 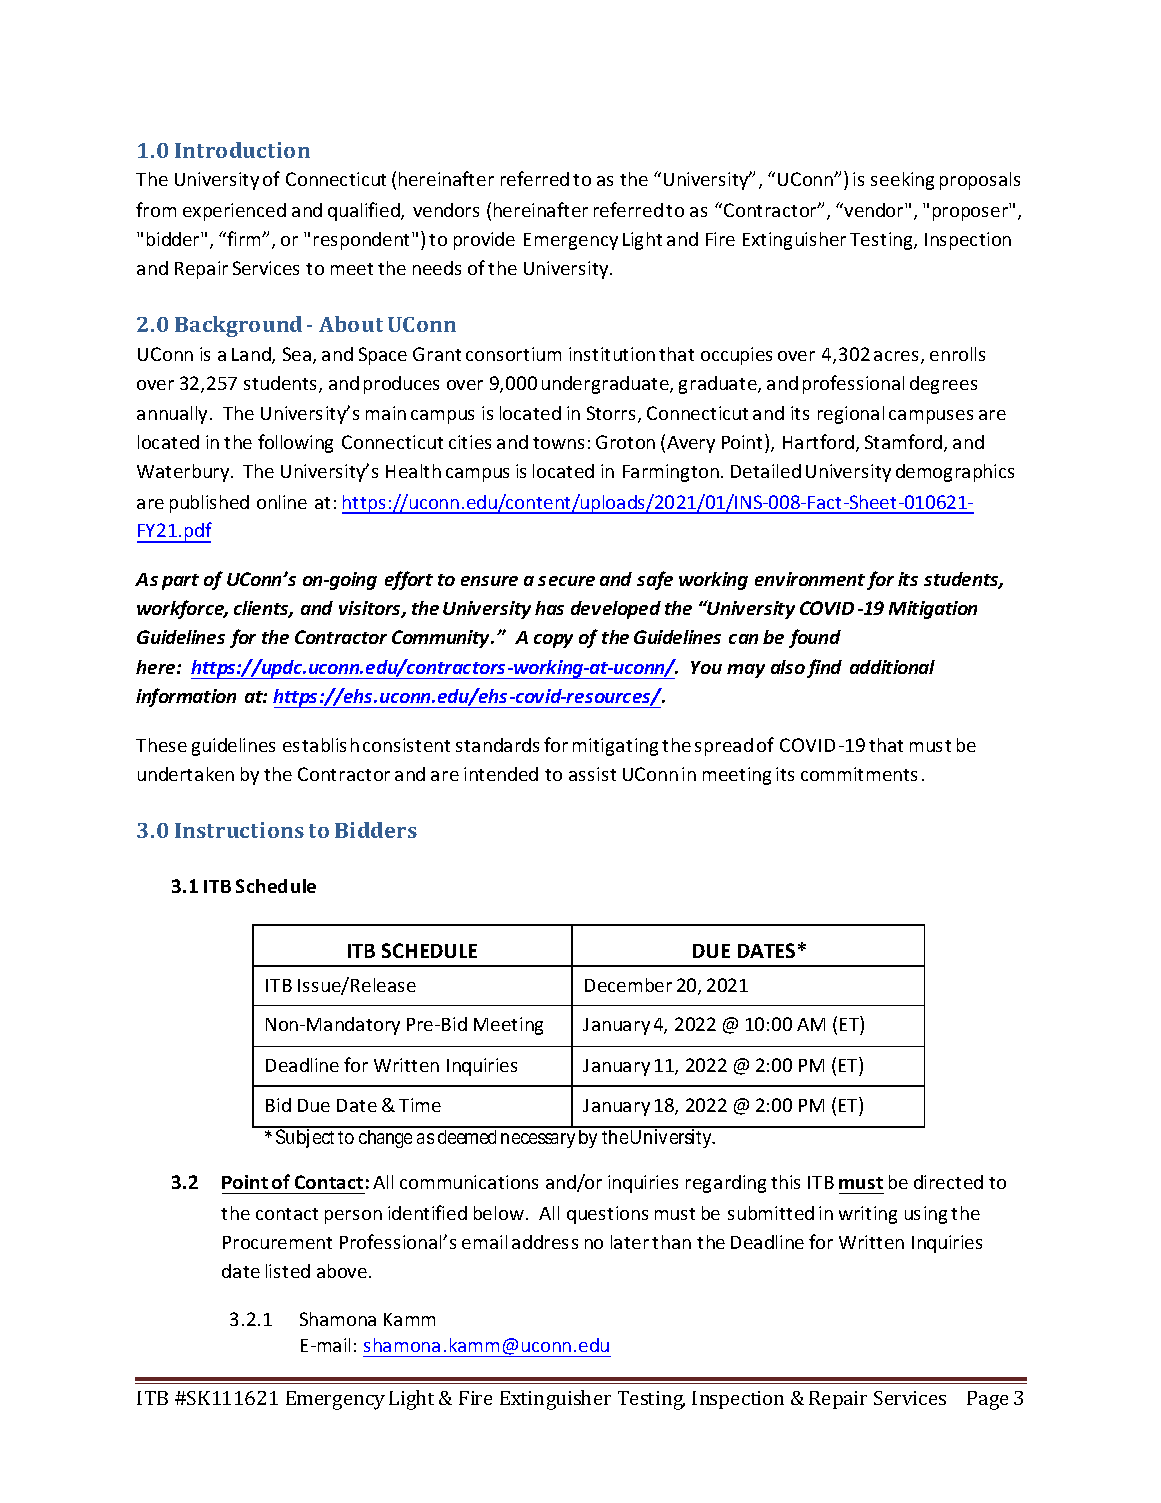 I want to click on listed, so click(x=288, y=1271).
